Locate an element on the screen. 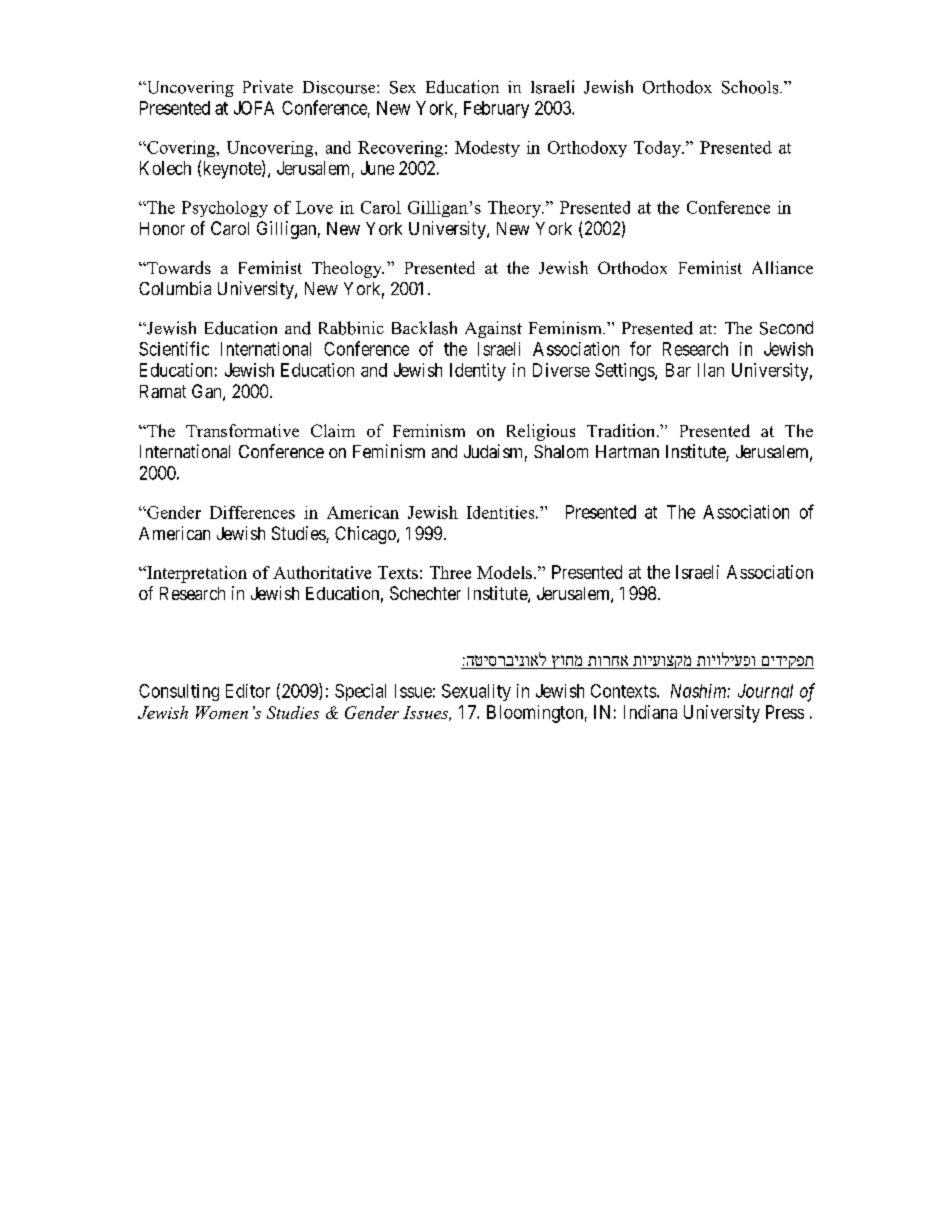 The image size is (952, 1232). Identity is located at coordinates (478, 372).
